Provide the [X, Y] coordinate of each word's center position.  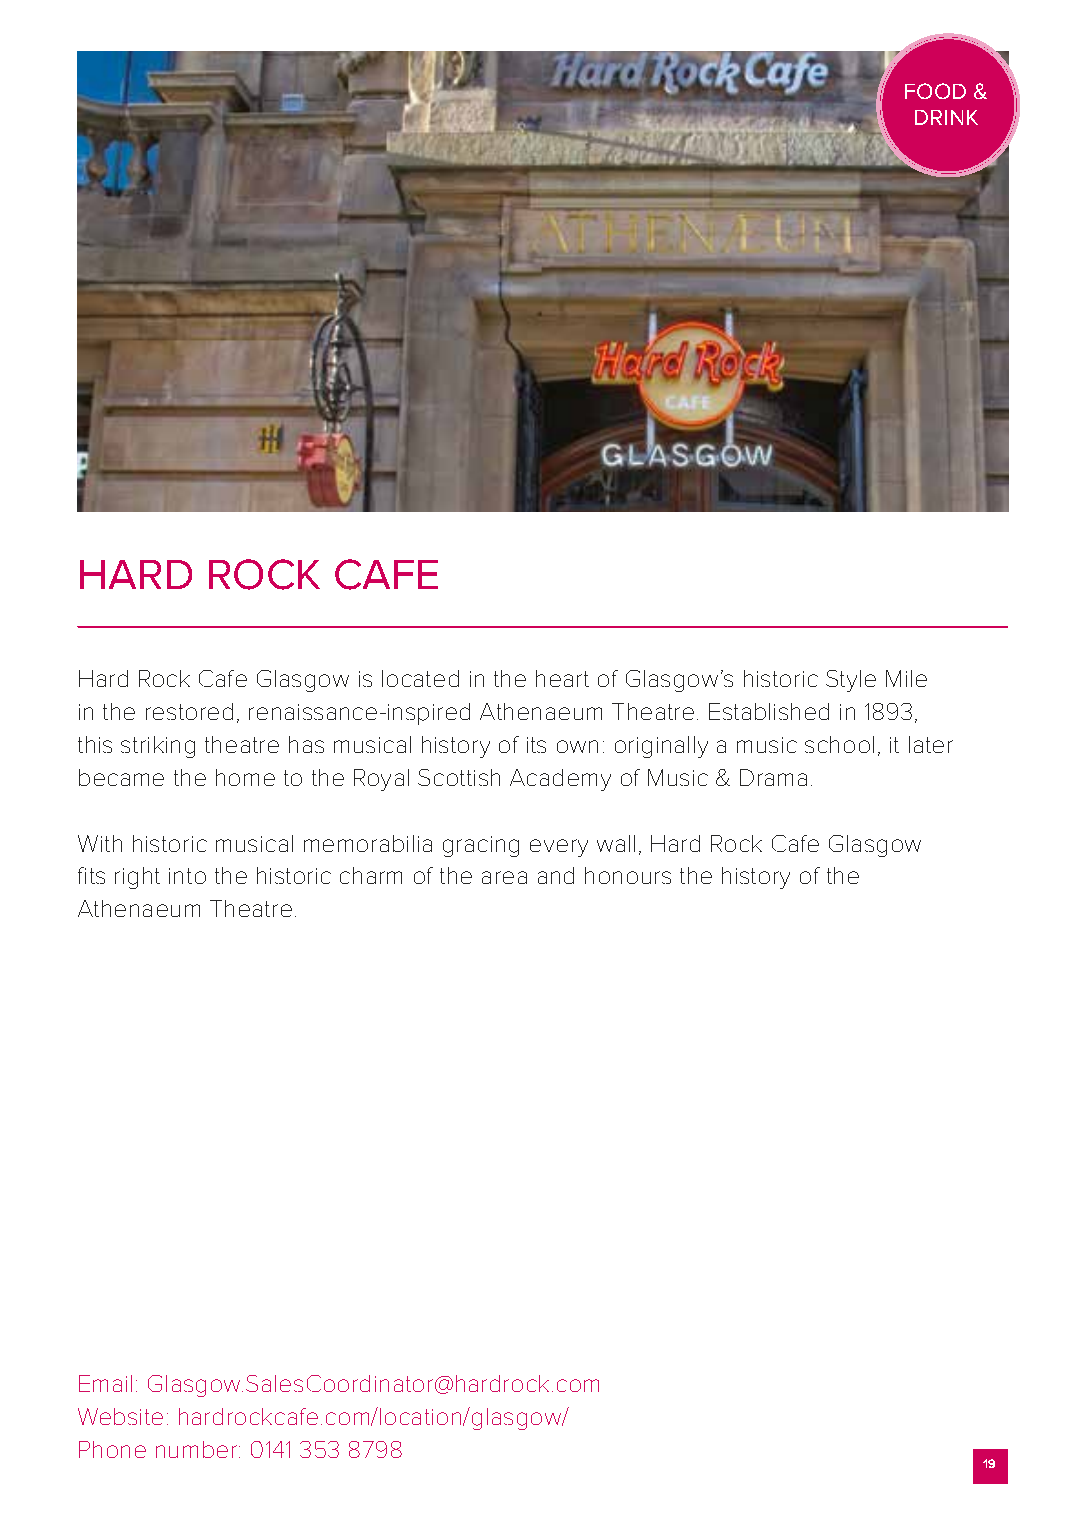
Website [120, 1416]
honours [628, 875]
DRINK [946, 117]
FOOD [935, 91]
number [198, 1449]
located [420, 678]
